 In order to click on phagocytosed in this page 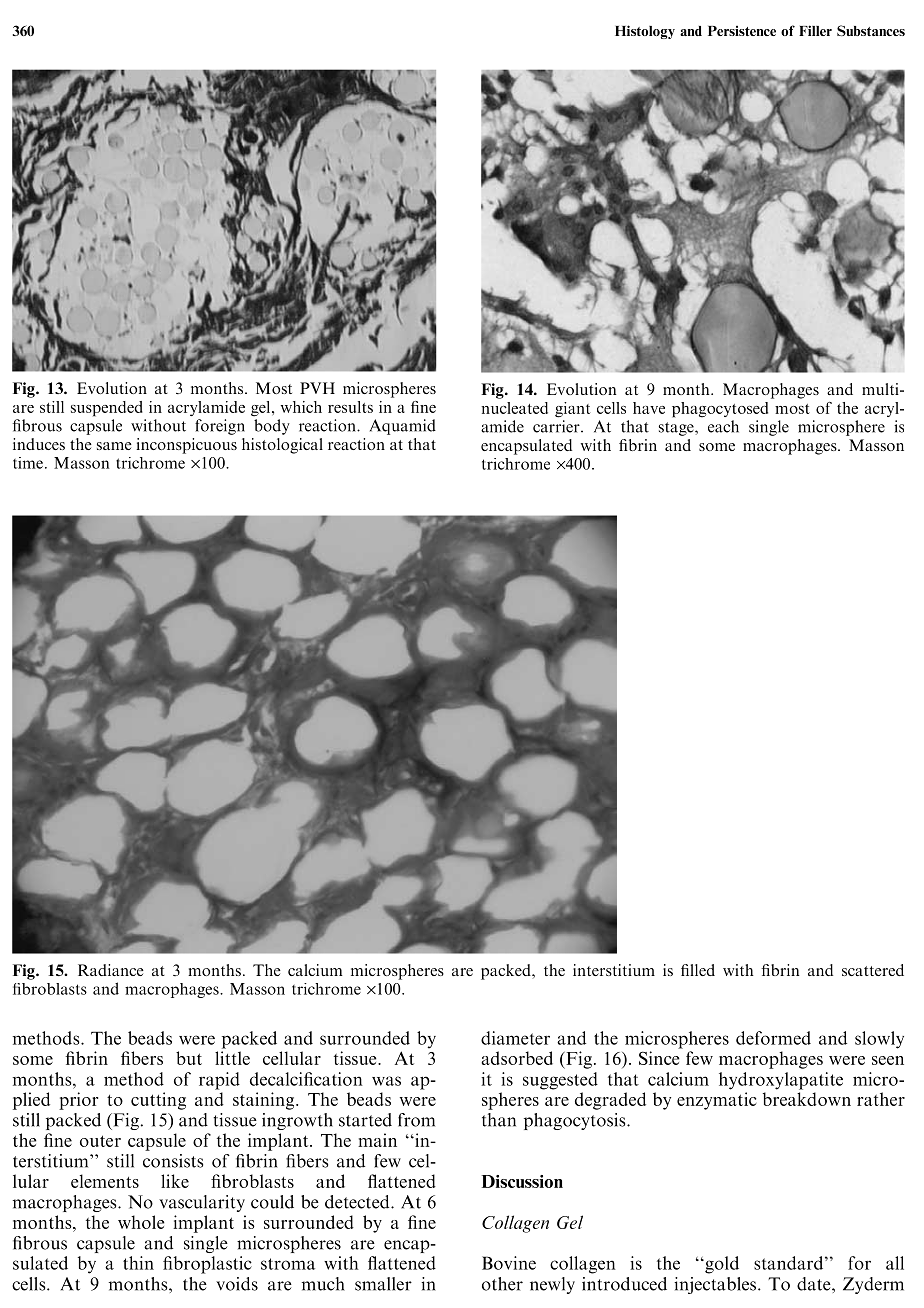, I will do `click(720, 410)`.
